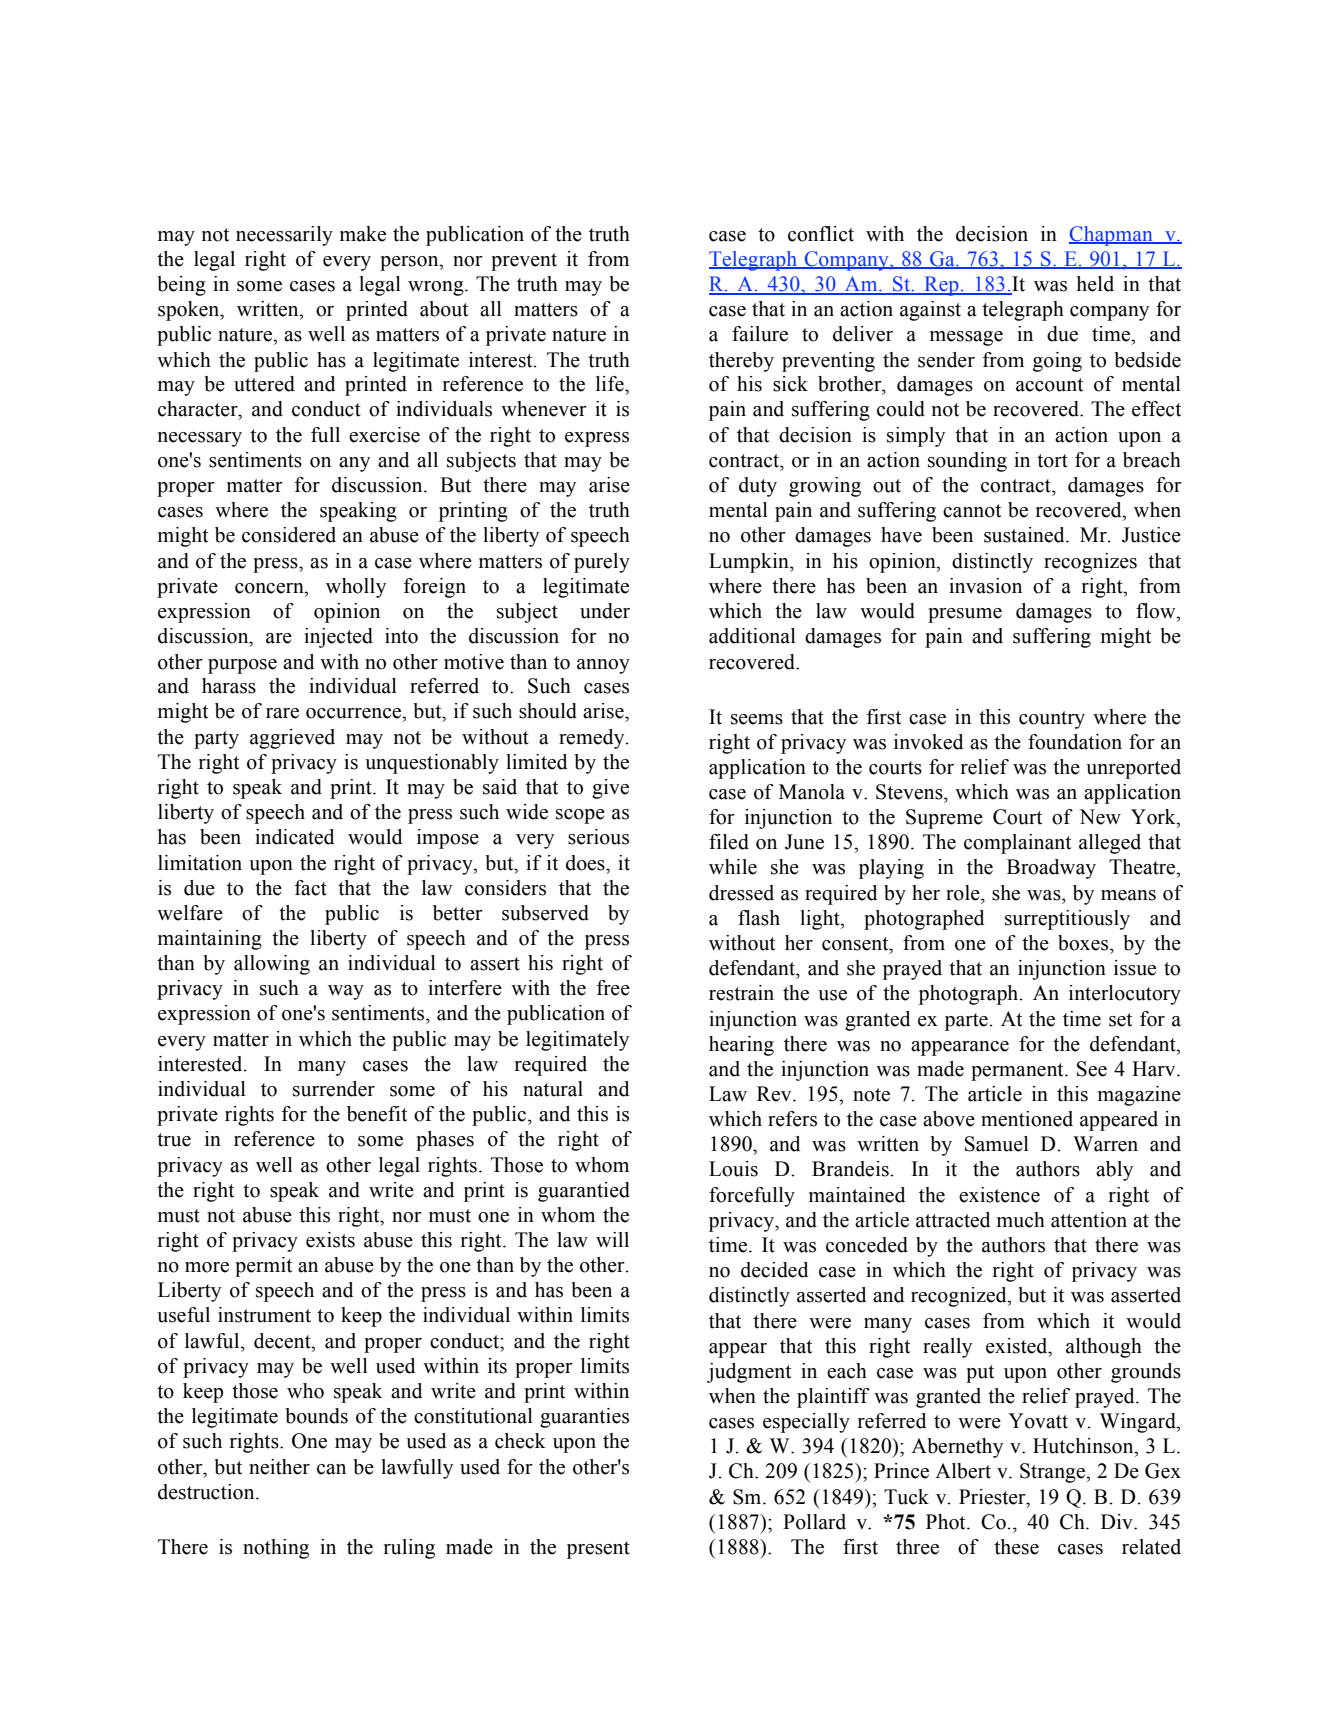 This screenshot has width=1339, height=1733. Describe the element at coordinates (1095, 284) in the screenshot. I see `held` at that location.
